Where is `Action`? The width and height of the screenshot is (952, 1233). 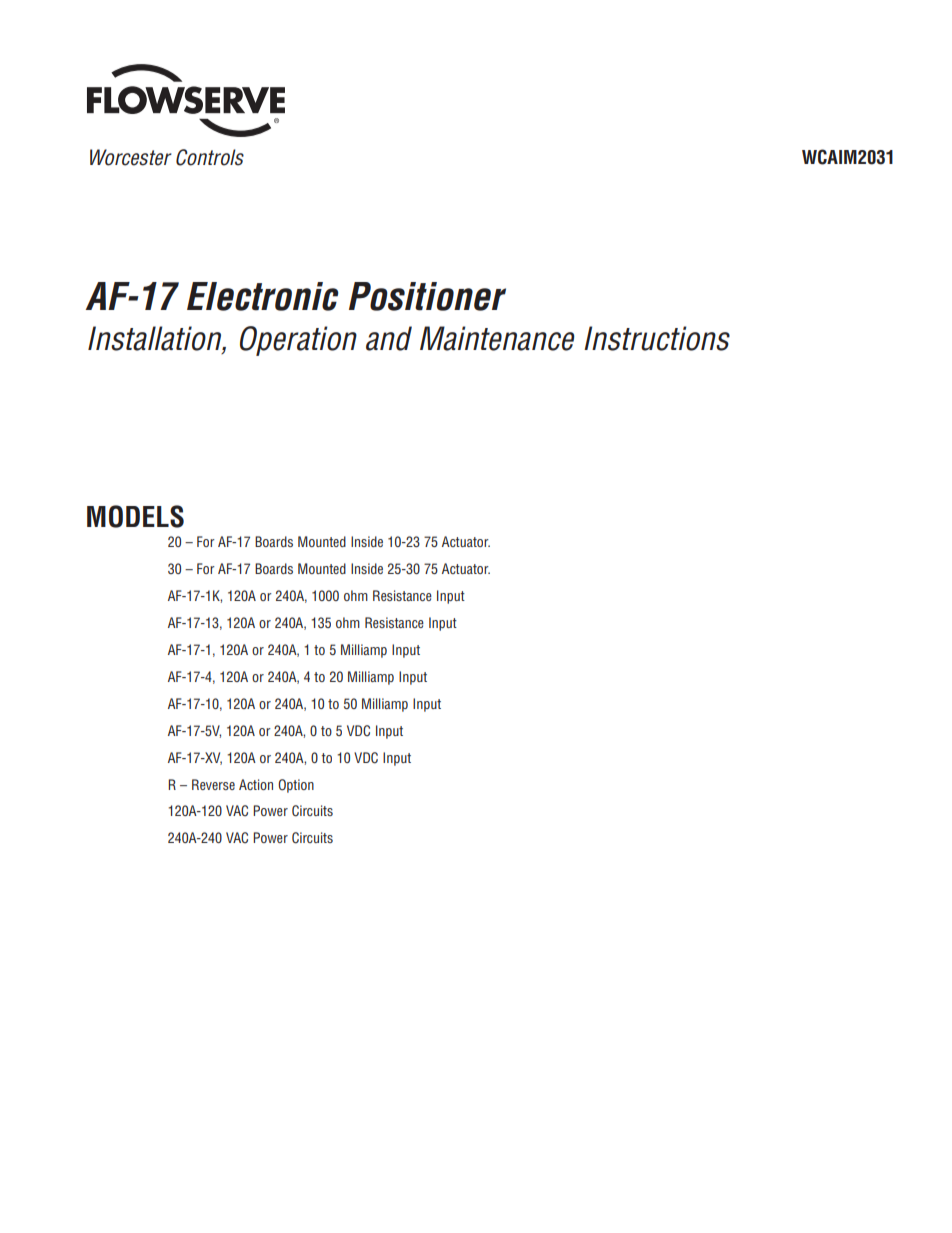
Action is located at coordinates (256, 784).
